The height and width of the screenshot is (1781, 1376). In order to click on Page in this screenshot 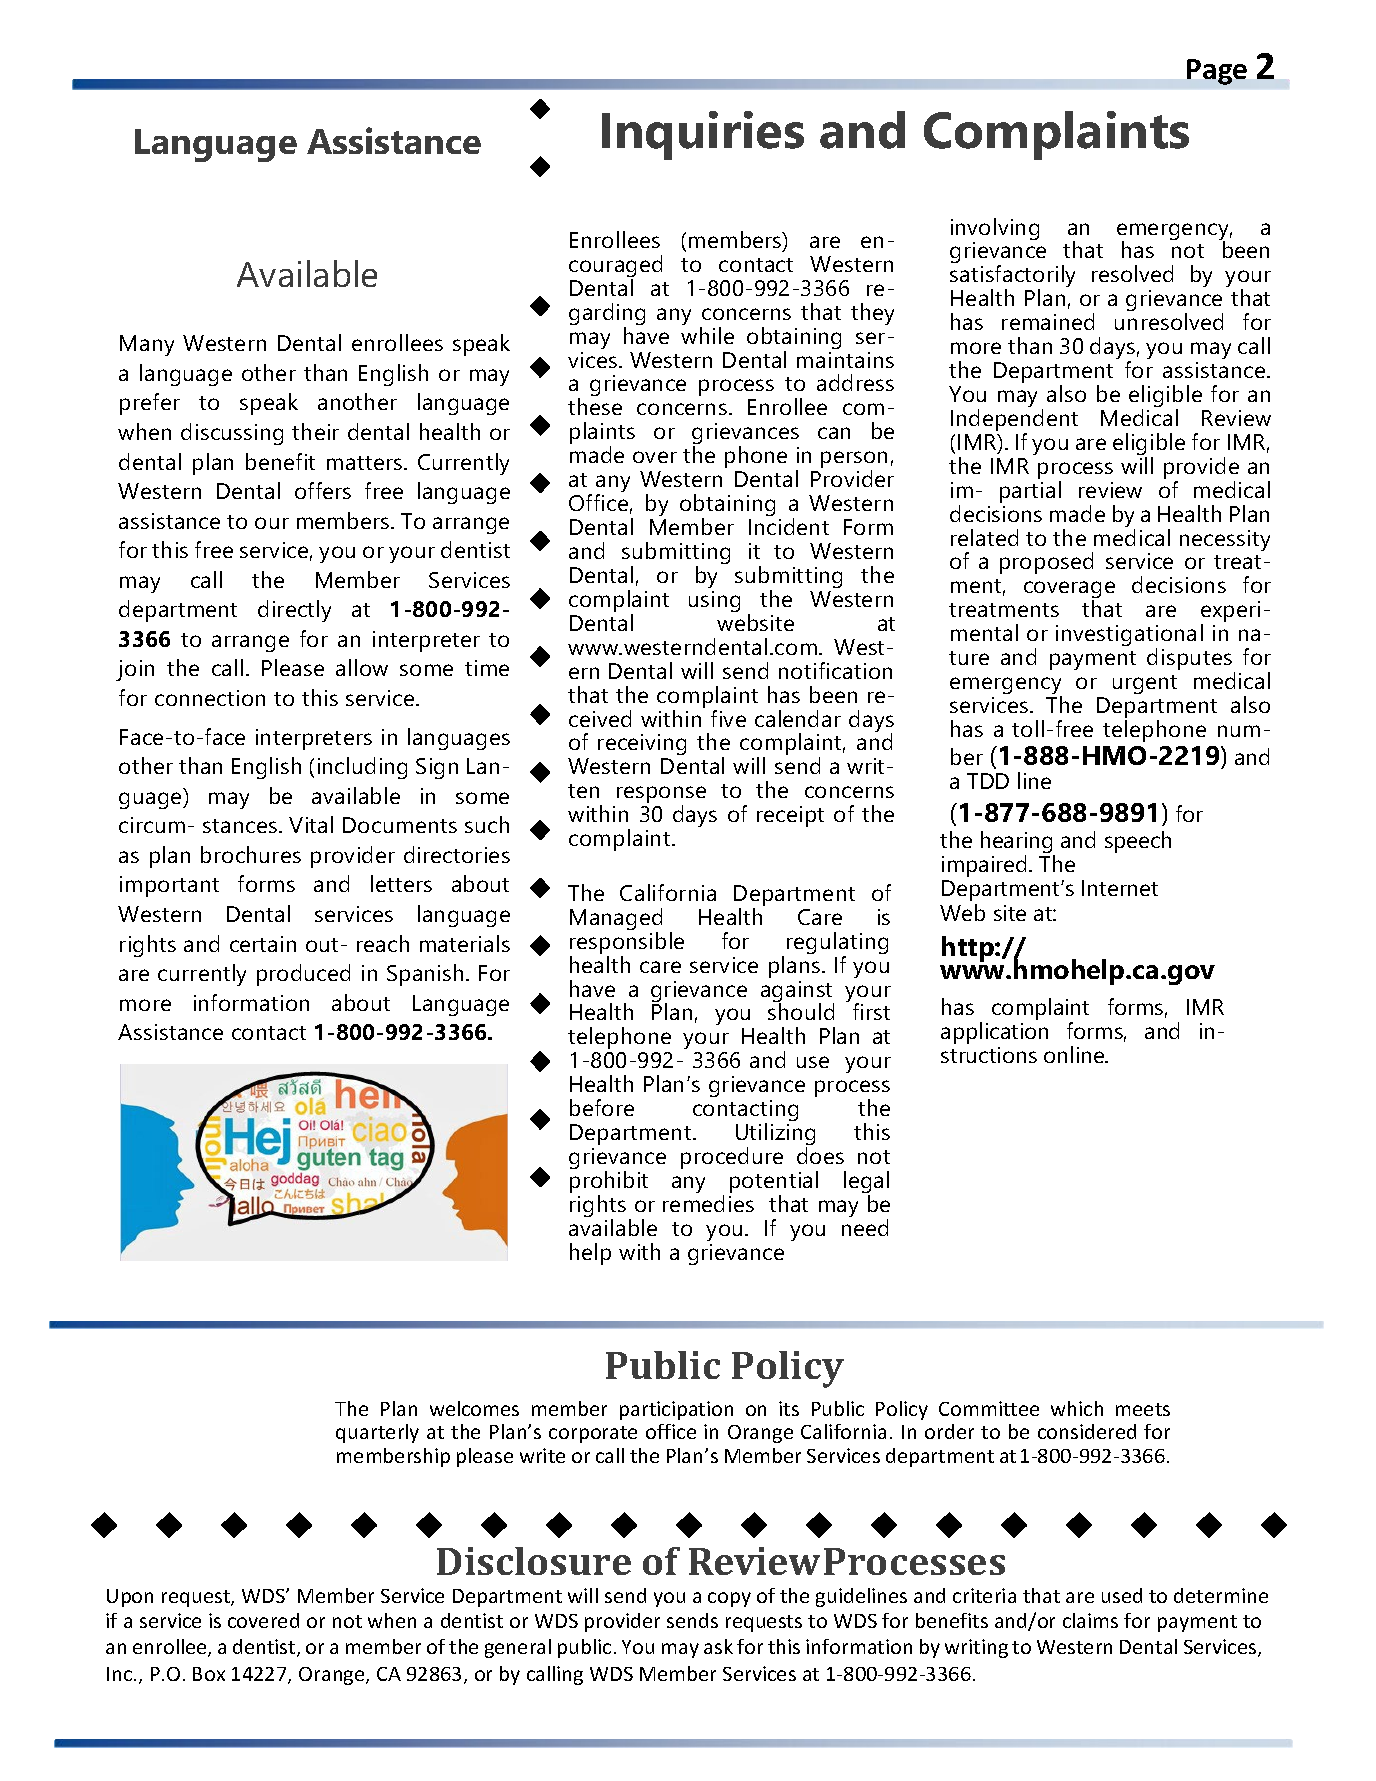, I will do `click(1217, 72)`.
